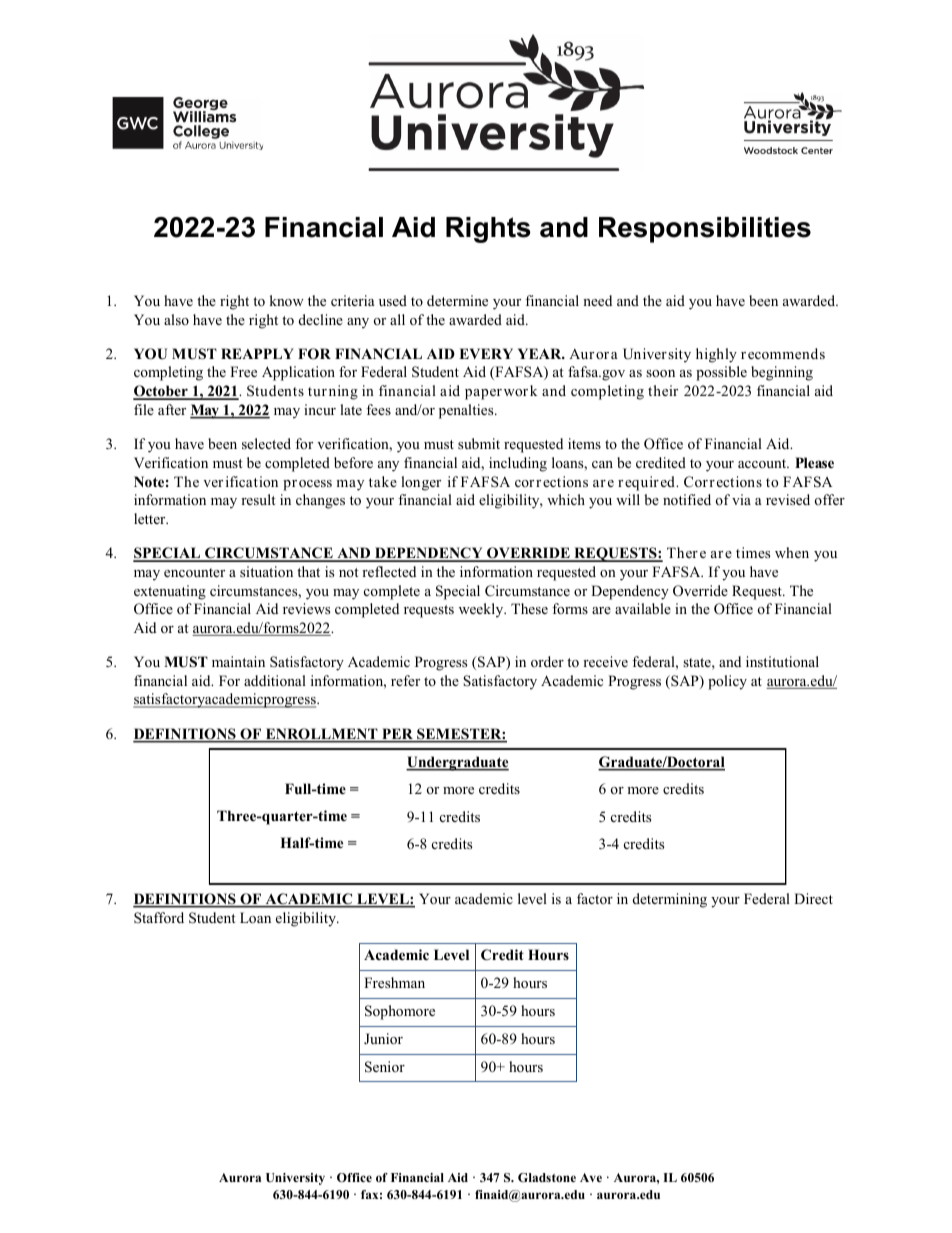 This screenshot has height=1233, width=952. What do you see at coordinates (670, 900) in the screenshot?
I see `determining` at bounding box center [670, 900].
